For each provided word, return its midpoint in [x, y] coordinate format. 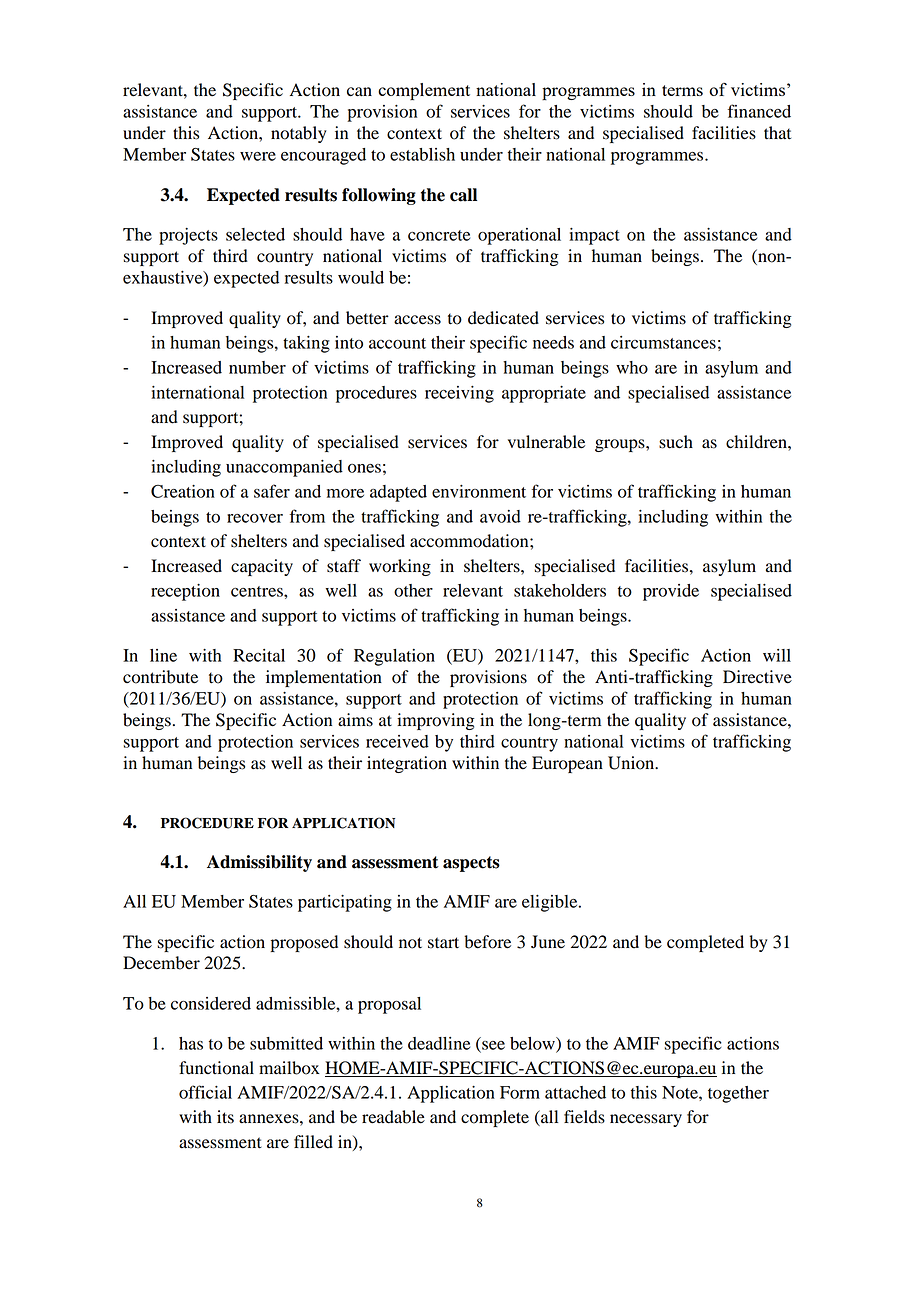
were [258, 156]
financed [759, 111]
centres [258, 591]
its [225, 1117]
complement [424, 91]
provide [671, 592]
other [413, 590]
